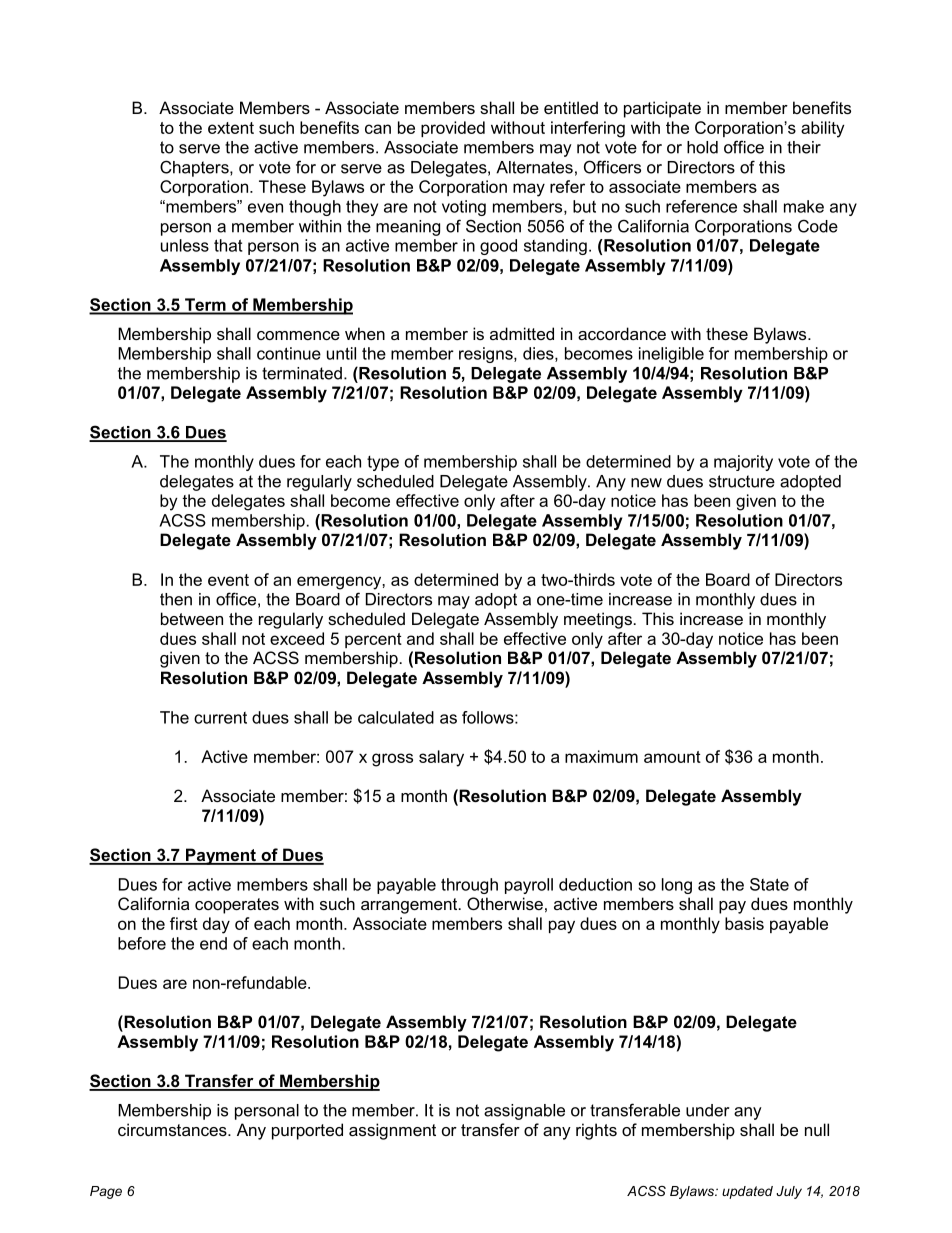 This document has height=1233, width=952. What do you see at coordinates (702, 147) in the document?
I see `hold` at bounding box center [702, 147].
